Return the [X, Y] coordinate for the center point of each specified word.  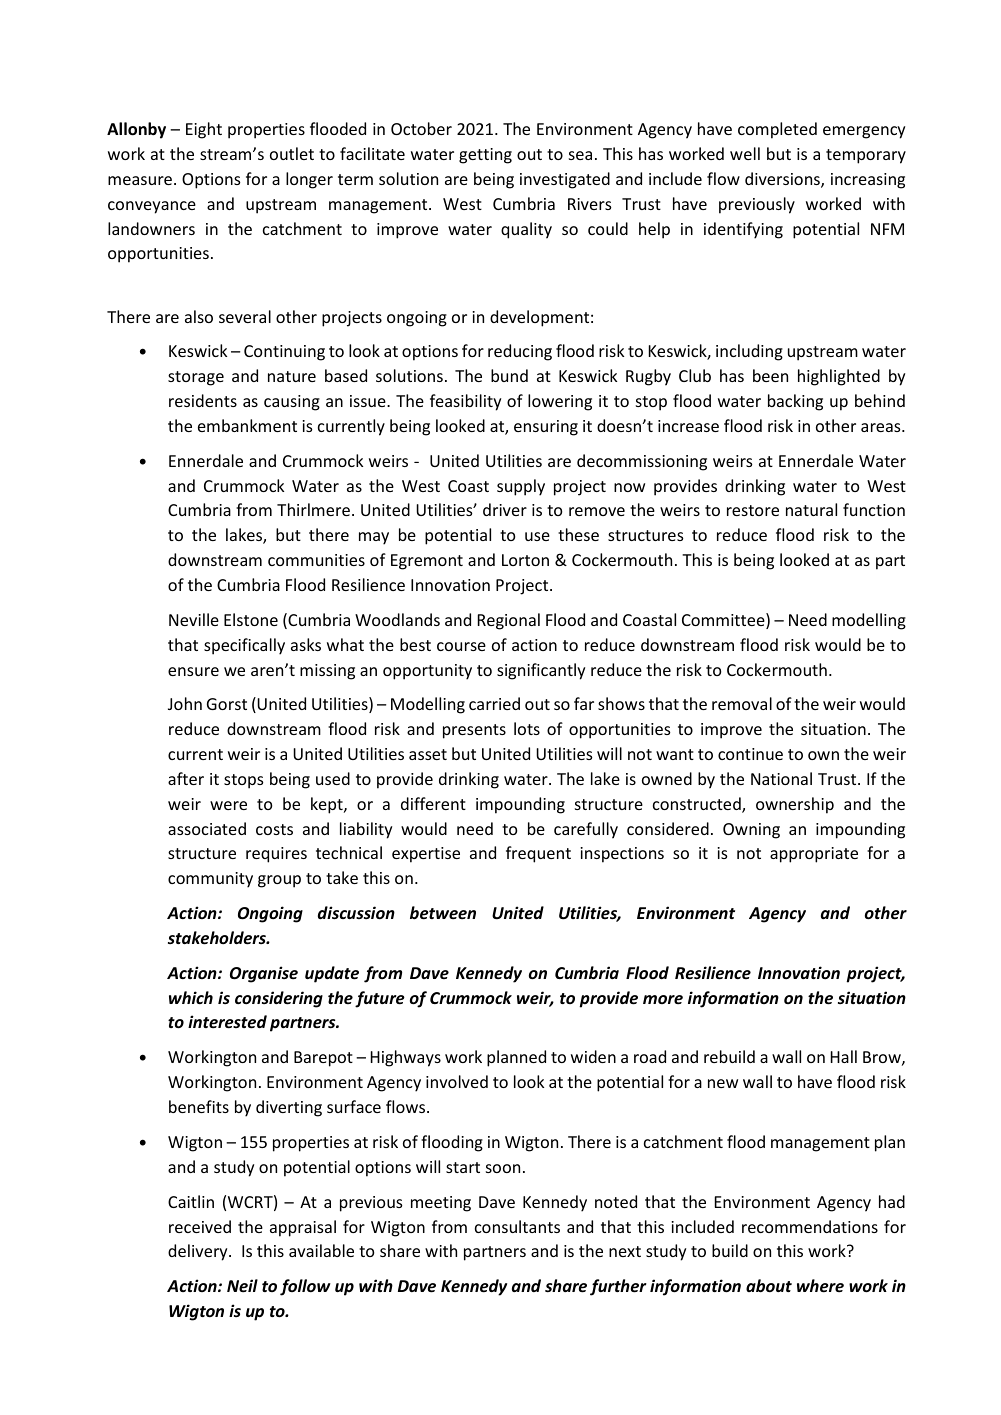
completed [777, 130]
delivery [199, 1252]
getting [485, 156]
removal [742, 703]
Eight [204, 130]
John [185, 703]
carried [494, 703]
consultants [517, 1226]
